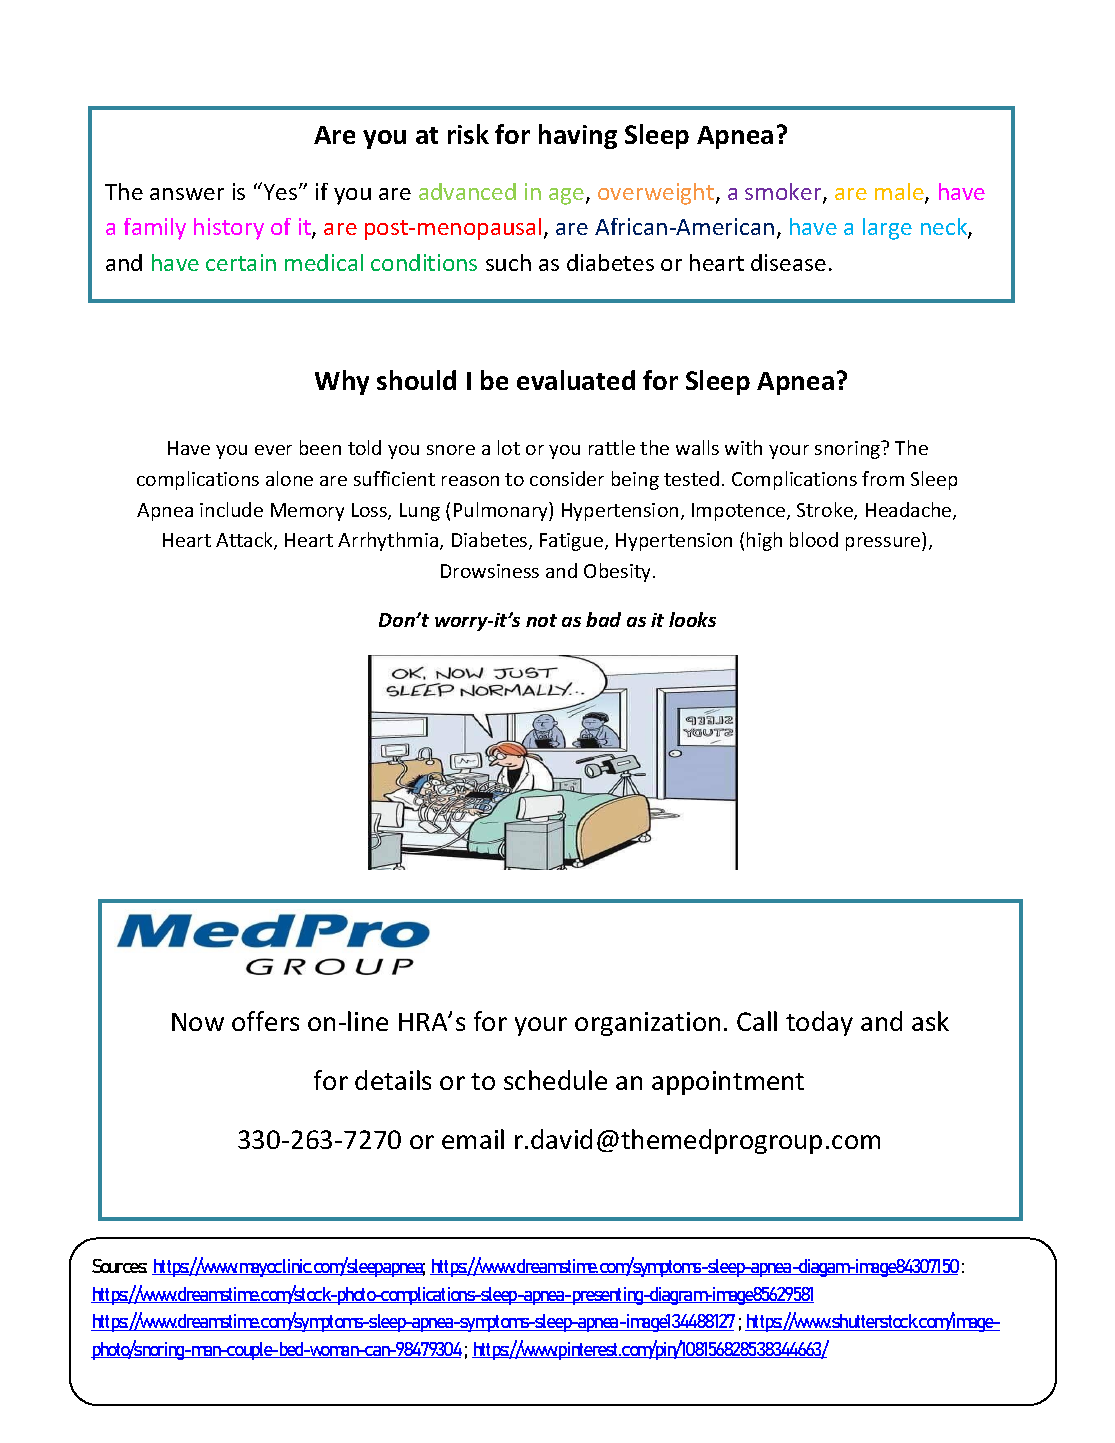  I want to click on include, so click(231, 509).
